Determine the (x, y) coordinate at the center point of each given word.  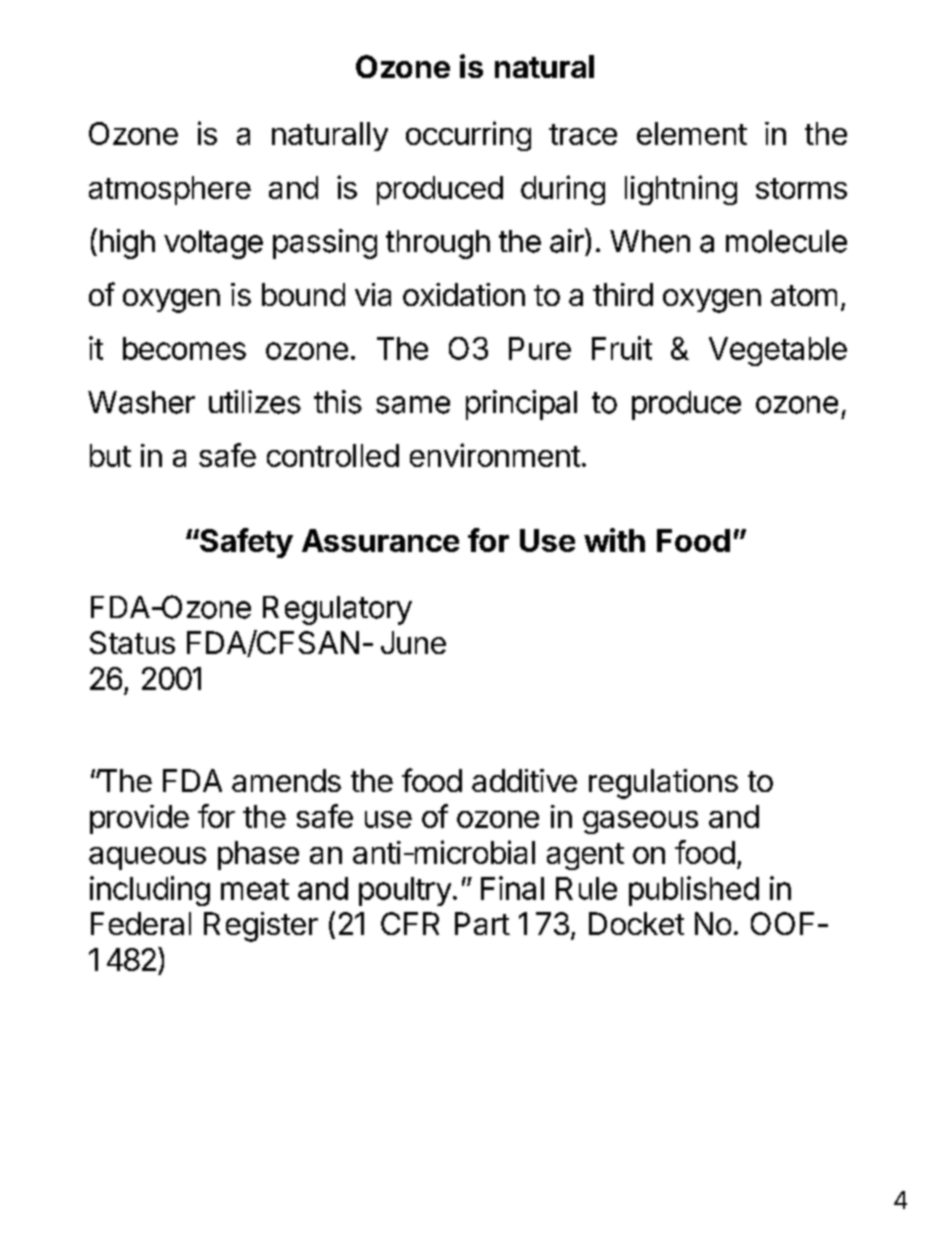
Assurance (380, 540)
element (692, 133)
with (614, 540)
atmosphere (170, 190)
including (150, 891)
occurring (468, 136)
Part (482, 923)
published (694, 891)
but (110, 455)
